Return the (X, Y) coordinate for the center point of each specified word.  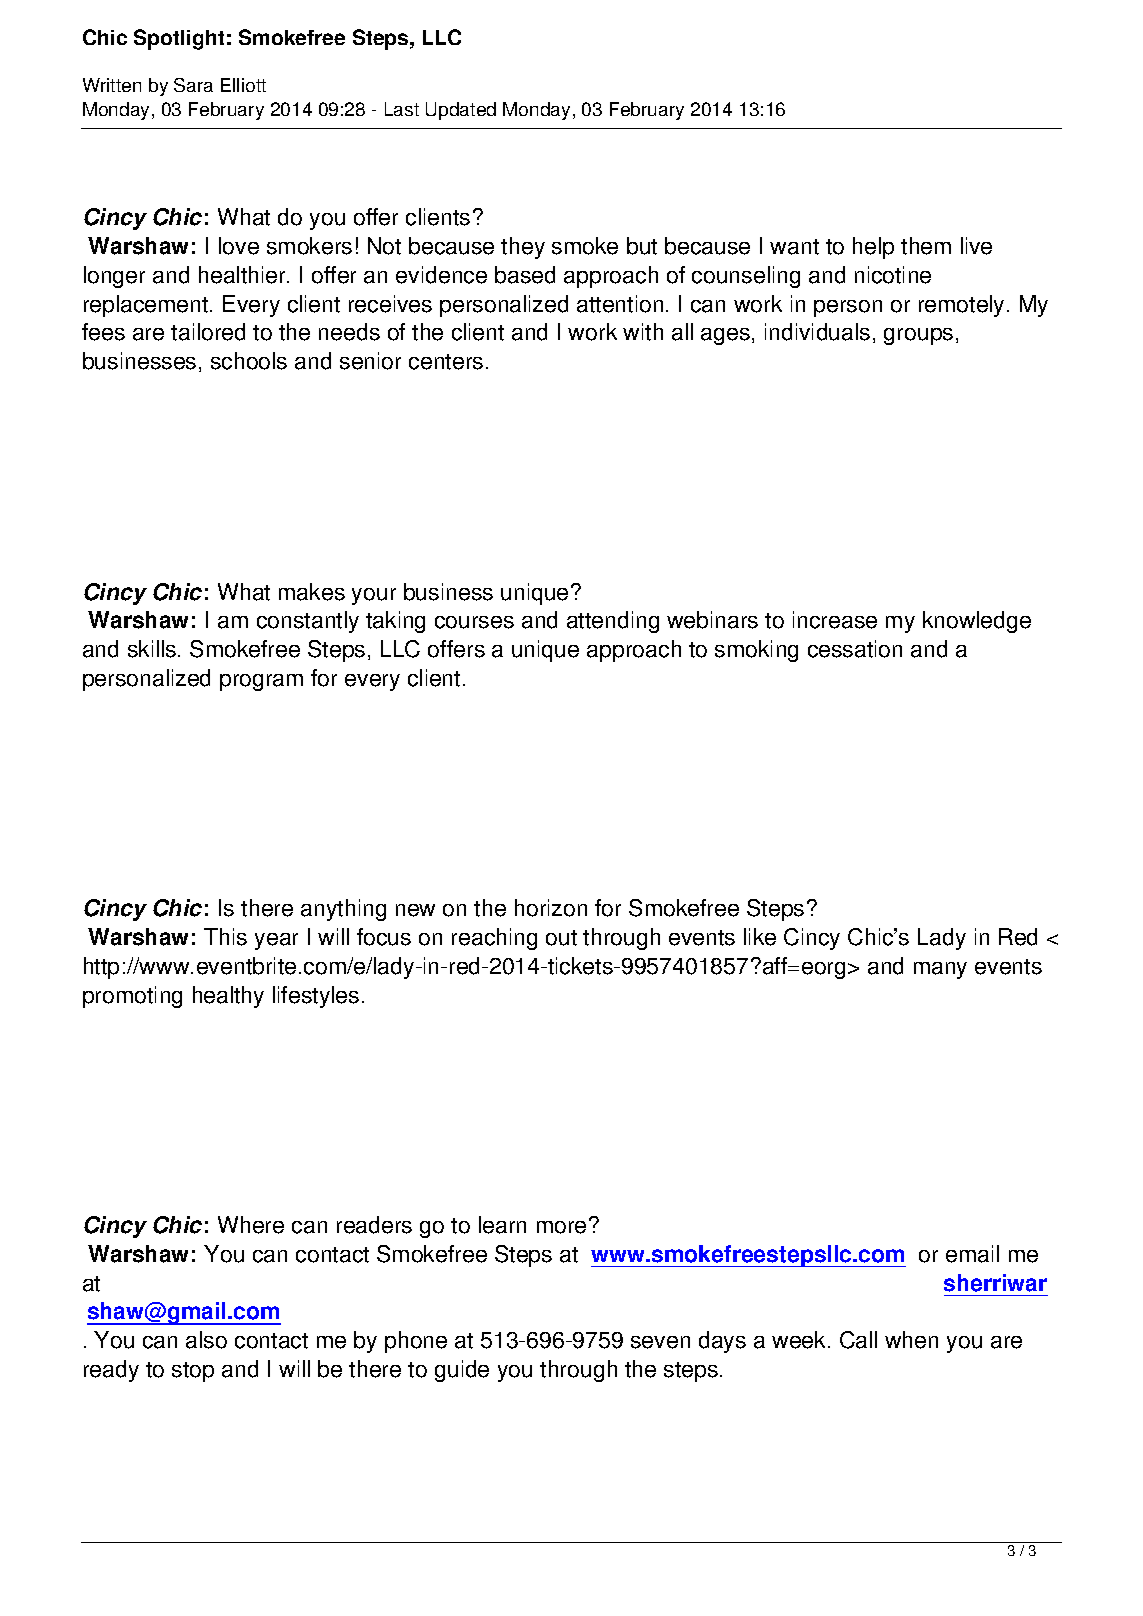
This (225, 937)
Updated (461, 111)
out (561, 938)
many (940, 970)
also (206, 1340)
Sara (193, 85)
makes (312, 592)
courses (474, 622)
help (873, 248)
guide (462, 1371)
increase (835, 620)
